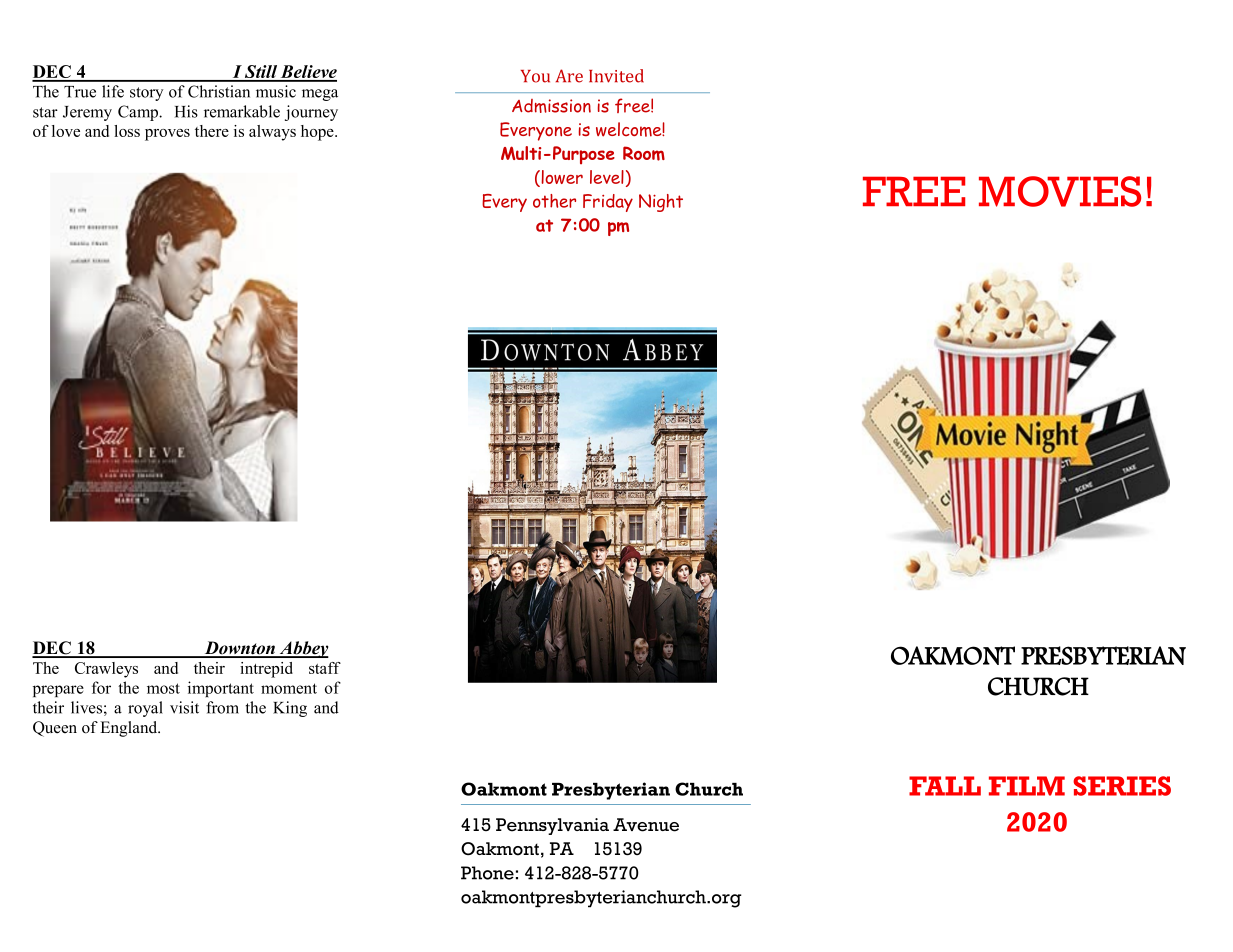 Image resolution: width=1233 pixels, height=952 pixels. What do you see at coordinates (303, 649) in the screenshot?
I see `Abbey` at bounding box center [303, 649].
